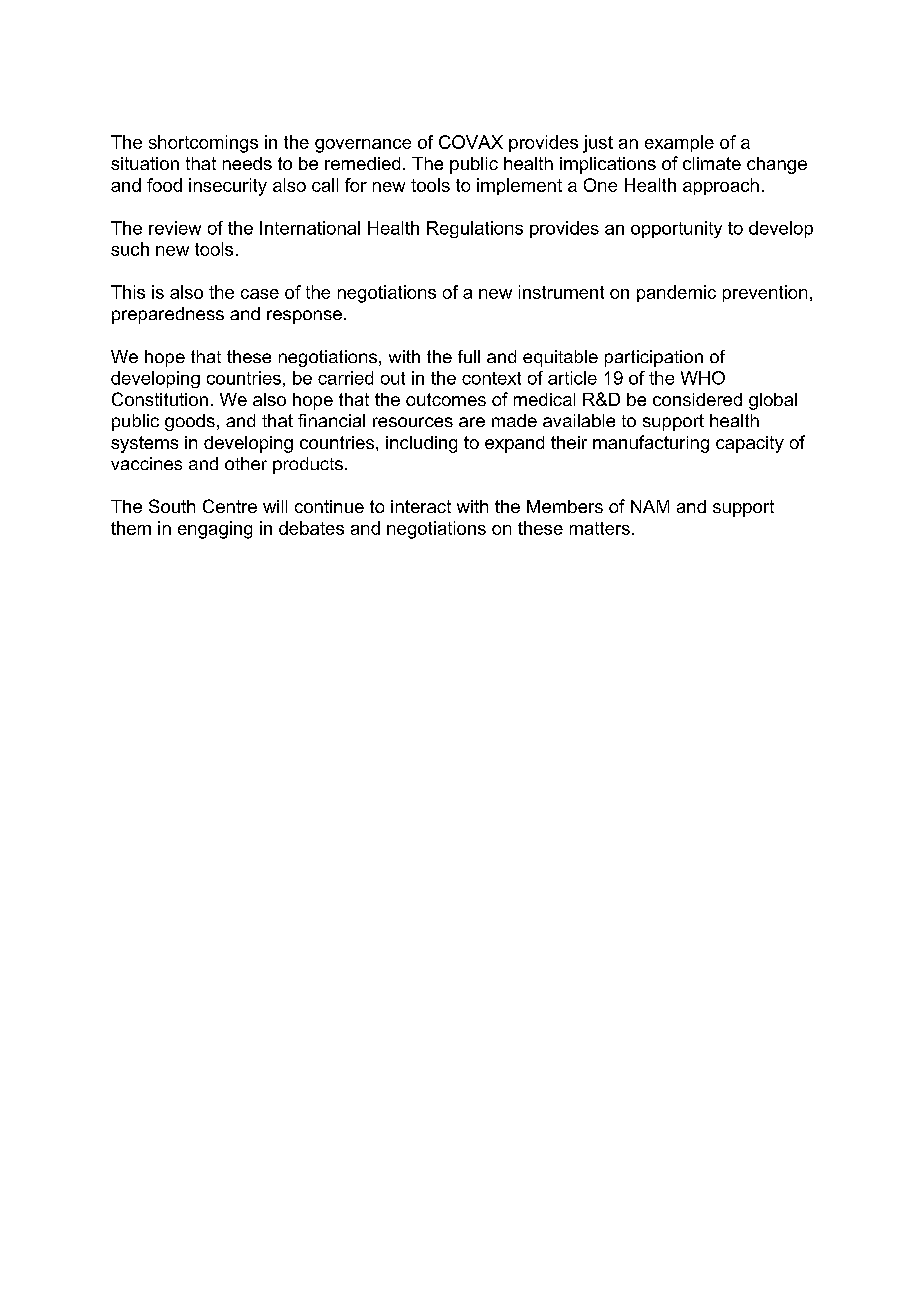  I want to click on outcomes, so click(446, 399).
